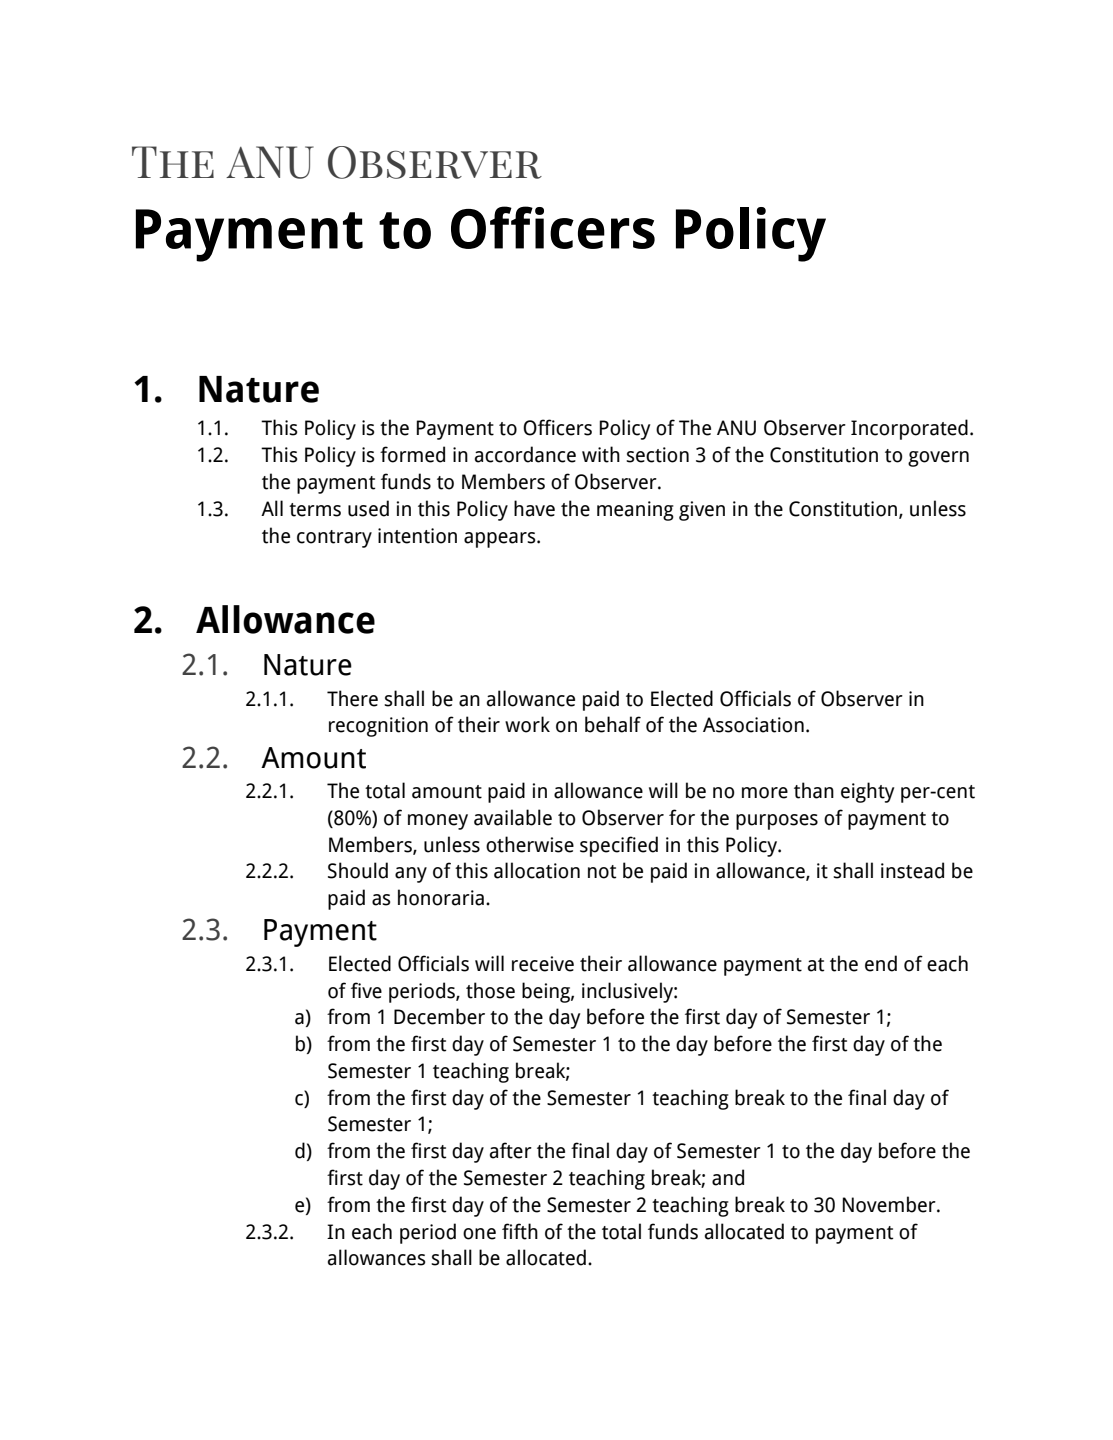  What do you see at coordinates (909, 429) in the screenshot?
I see `Incorporated` at bounding box center [909, 429].
